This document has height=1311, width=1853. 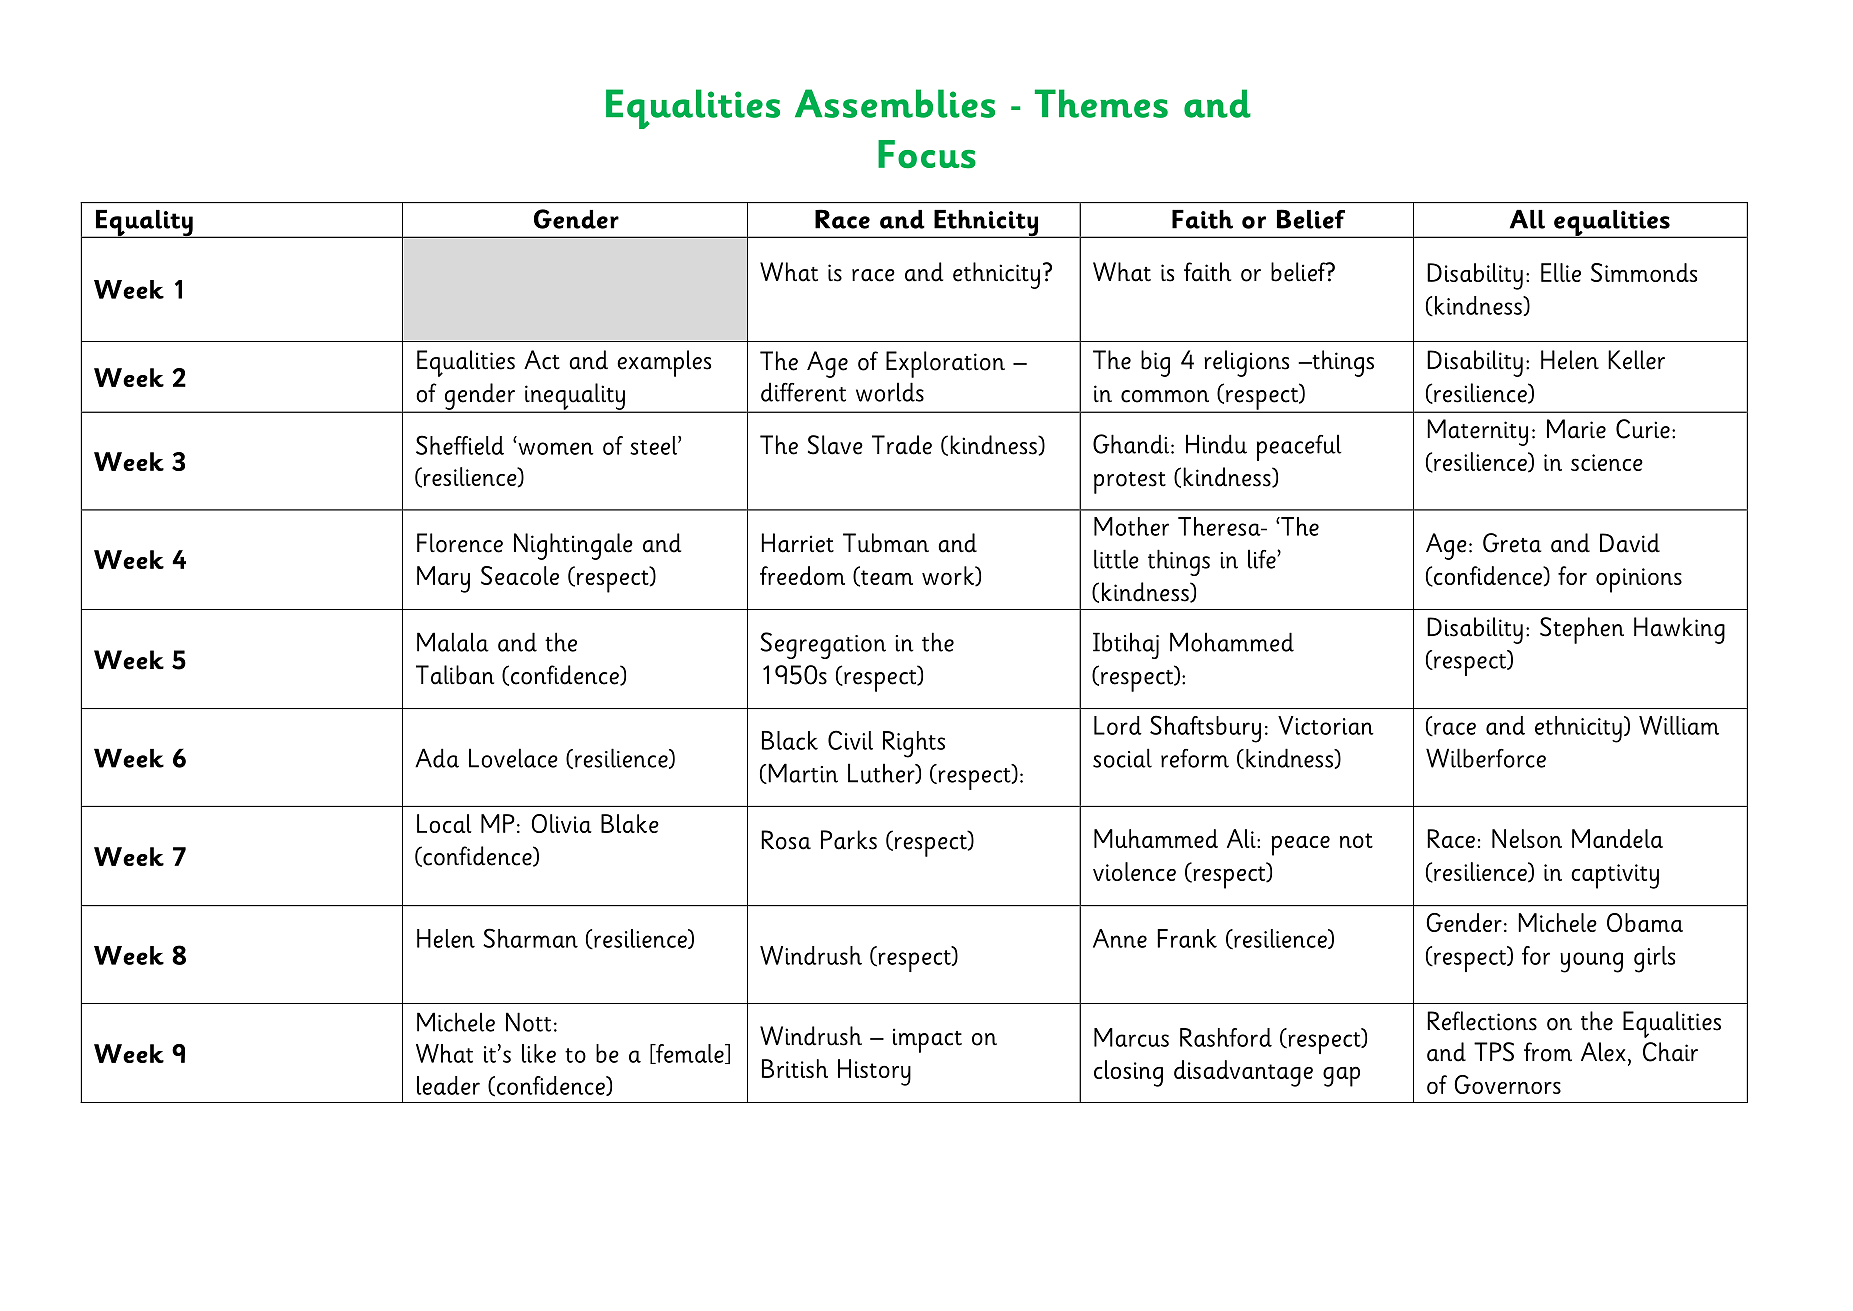 What do you see at coordinates (1122, 758) in the document?
I see `social` at bounding box center [1122, 758].
